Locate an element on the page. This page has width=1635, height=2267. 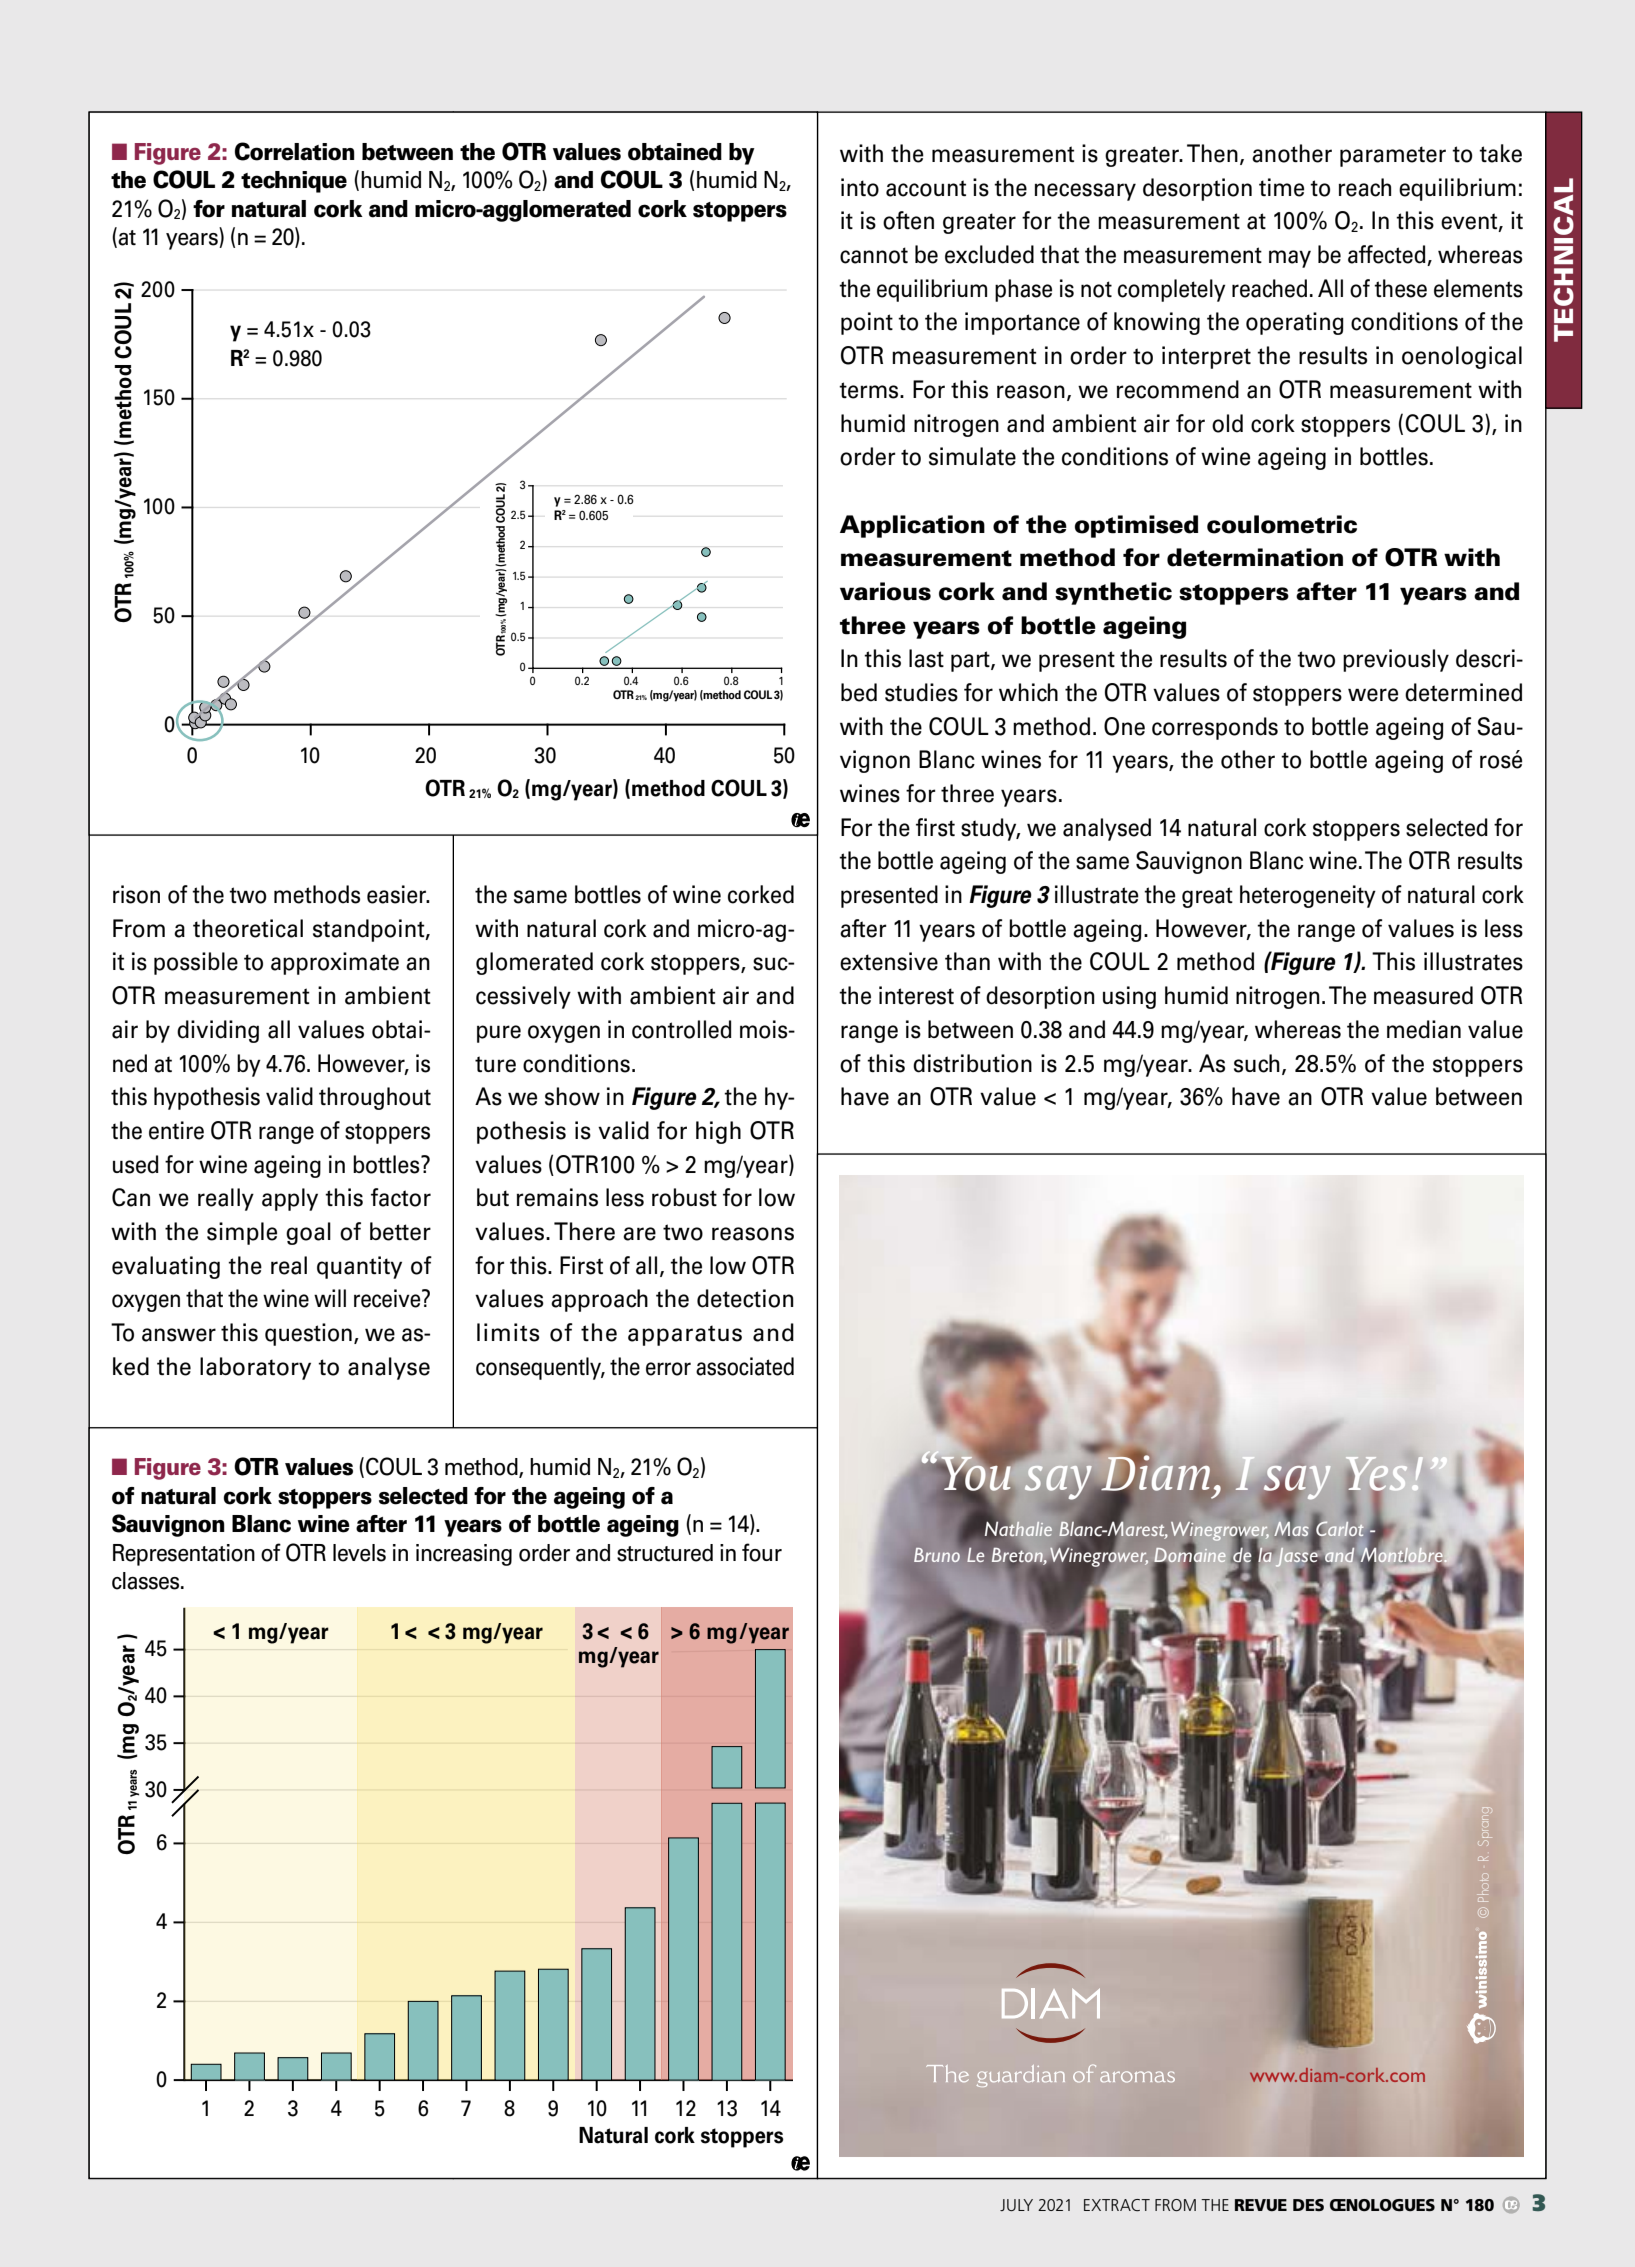
Yes is located at coordinates (1376, 1475).
